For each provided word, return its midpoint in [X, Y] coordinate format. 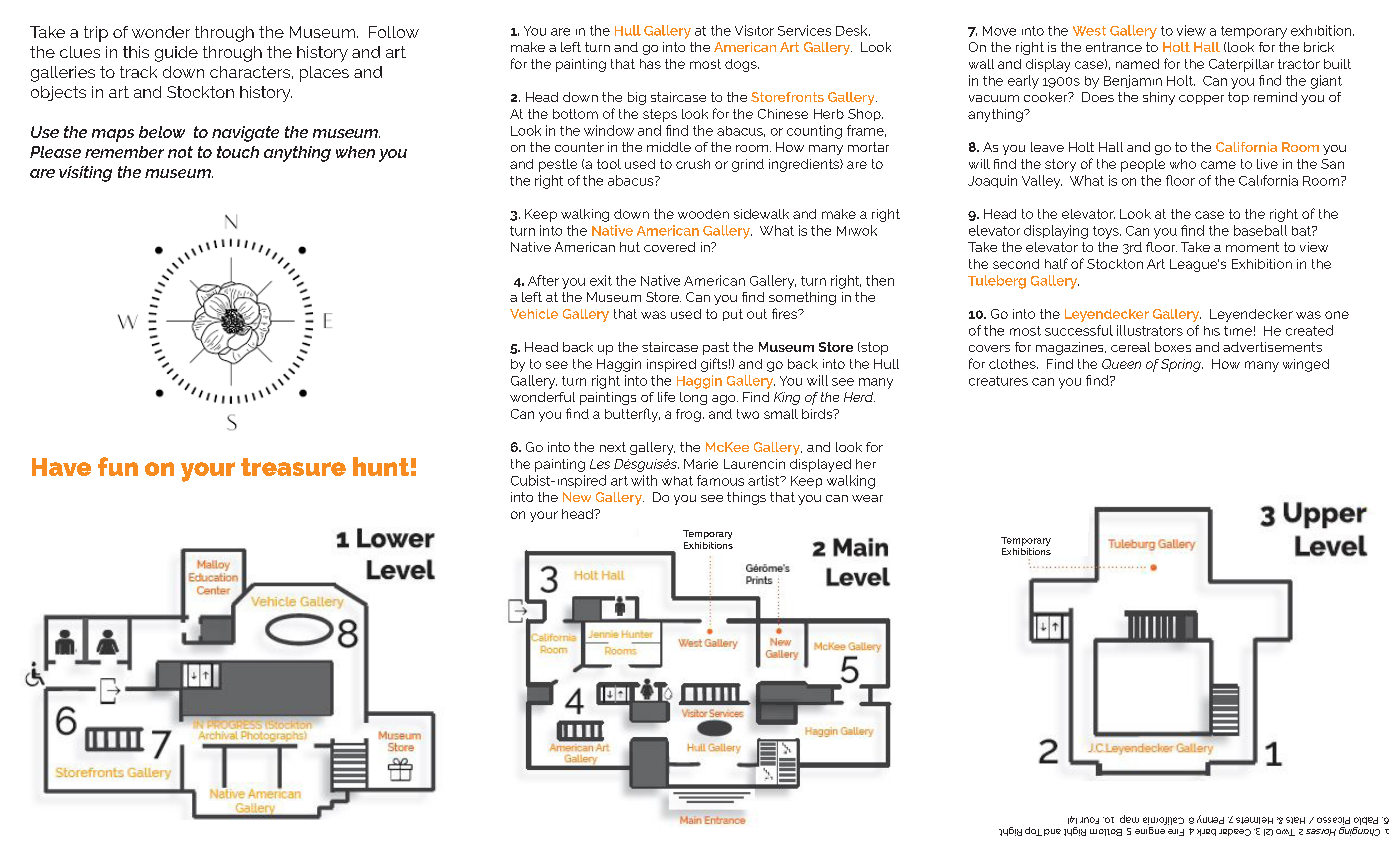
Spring [1182, 365]
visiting [85, 174]
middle [669, 147]
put [733, 315]
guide [176, 54]
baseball [1260, 230]
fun [118, 466]
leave [1047, 147]
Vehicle [534, 314]
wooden [703, 214]
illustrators [1150, 330]
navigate [245, 134]
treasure [293, 467]
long [693, 398]
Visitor [754, 30]
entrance [1114, 47]
